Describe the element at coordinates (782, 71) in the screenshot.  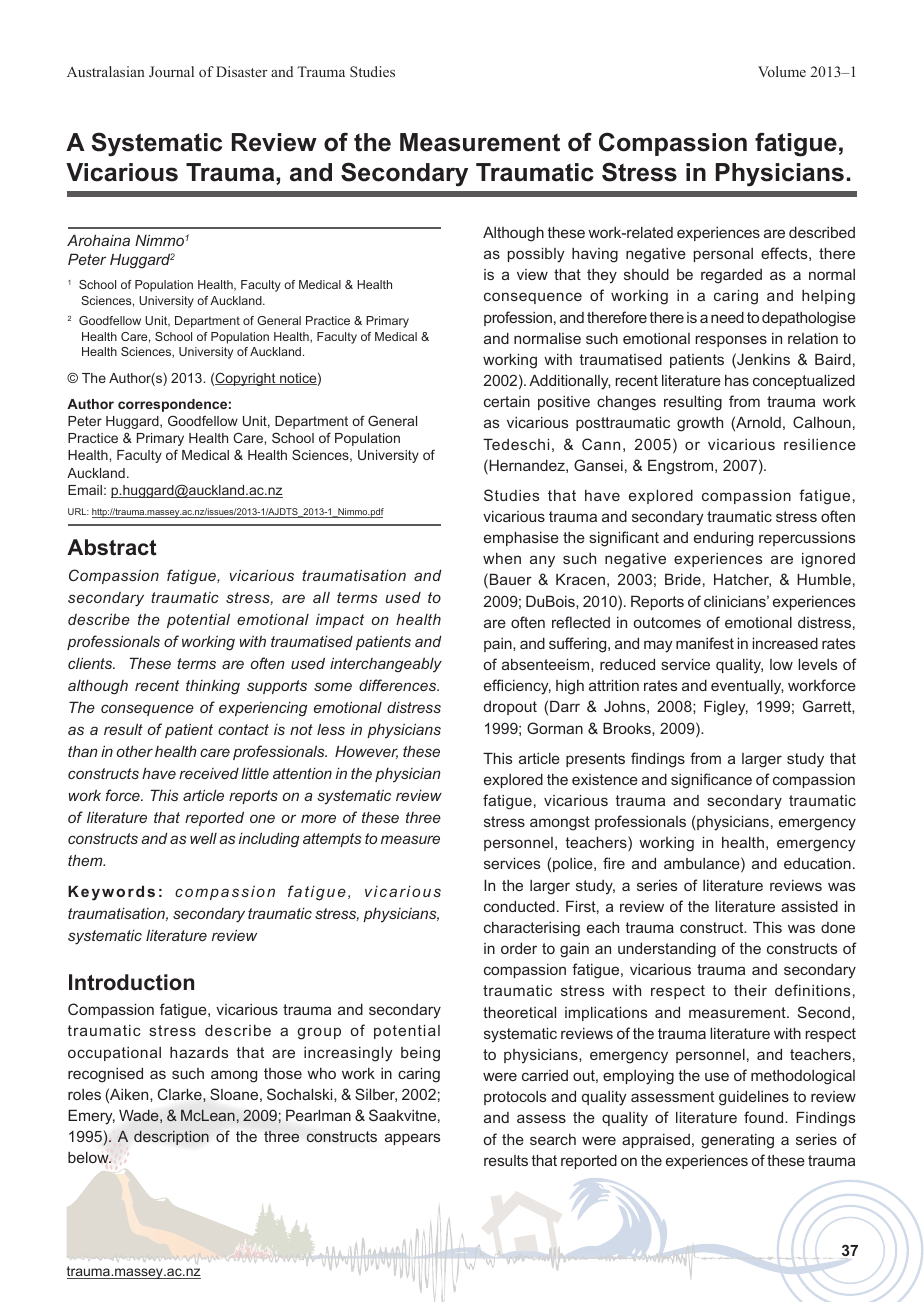
I see `Volume` at that location.
